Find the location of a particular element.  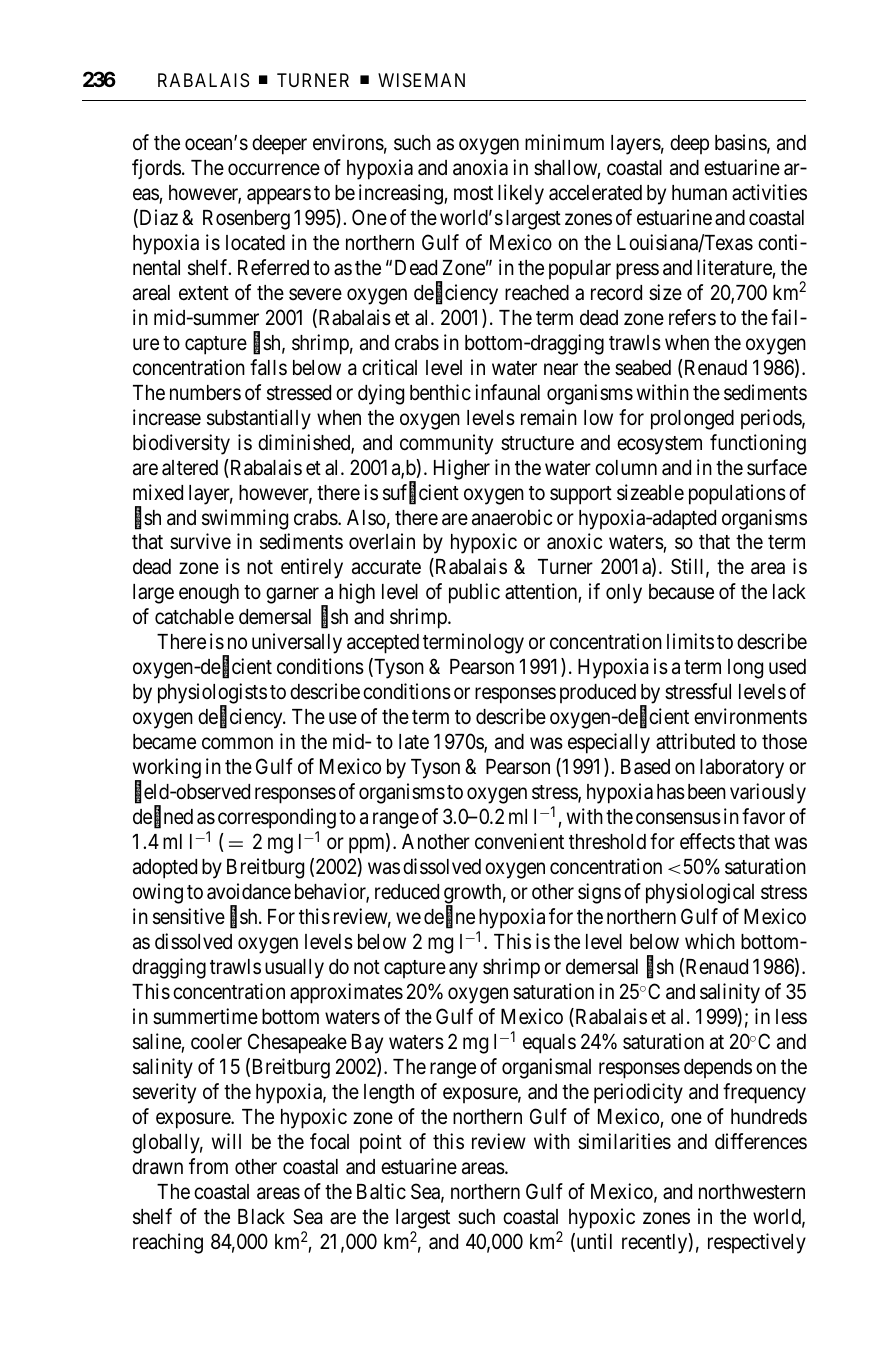

occurrence is located at coordinates (274, 169).
